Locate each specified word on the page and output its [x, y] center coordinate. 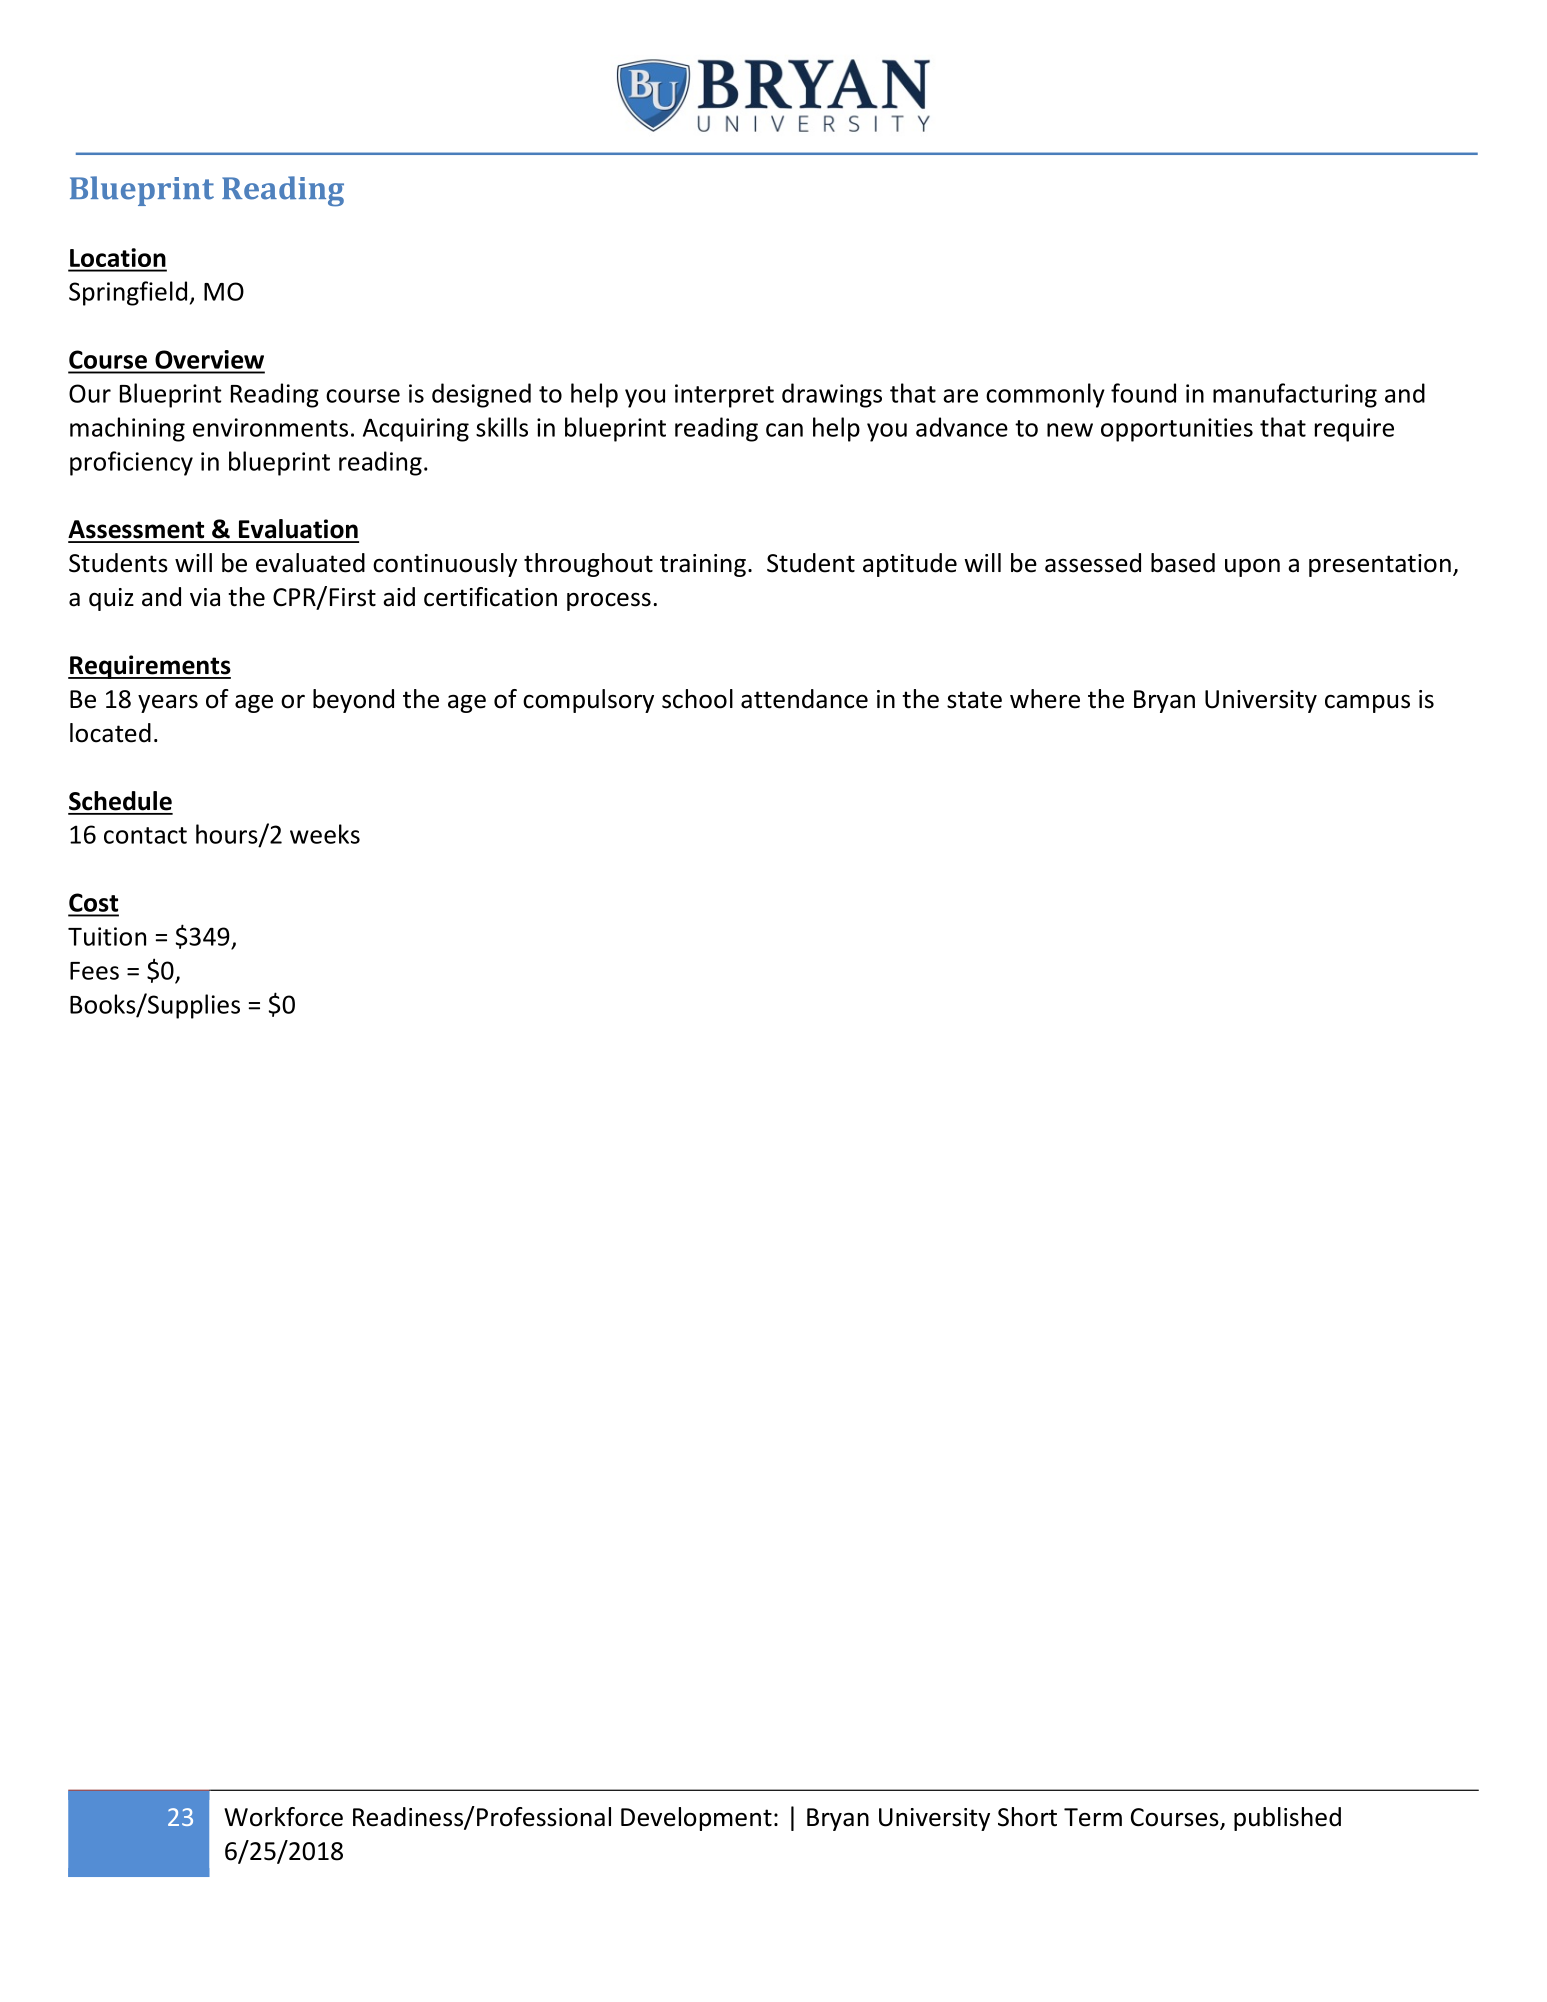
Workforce [283, 1817]
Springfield [128, 293]
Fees [94, 971]
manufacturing [1295, 395]
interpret [724, 396]
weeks [325, 834]
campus [1367, 704]
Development [696, 1819]
